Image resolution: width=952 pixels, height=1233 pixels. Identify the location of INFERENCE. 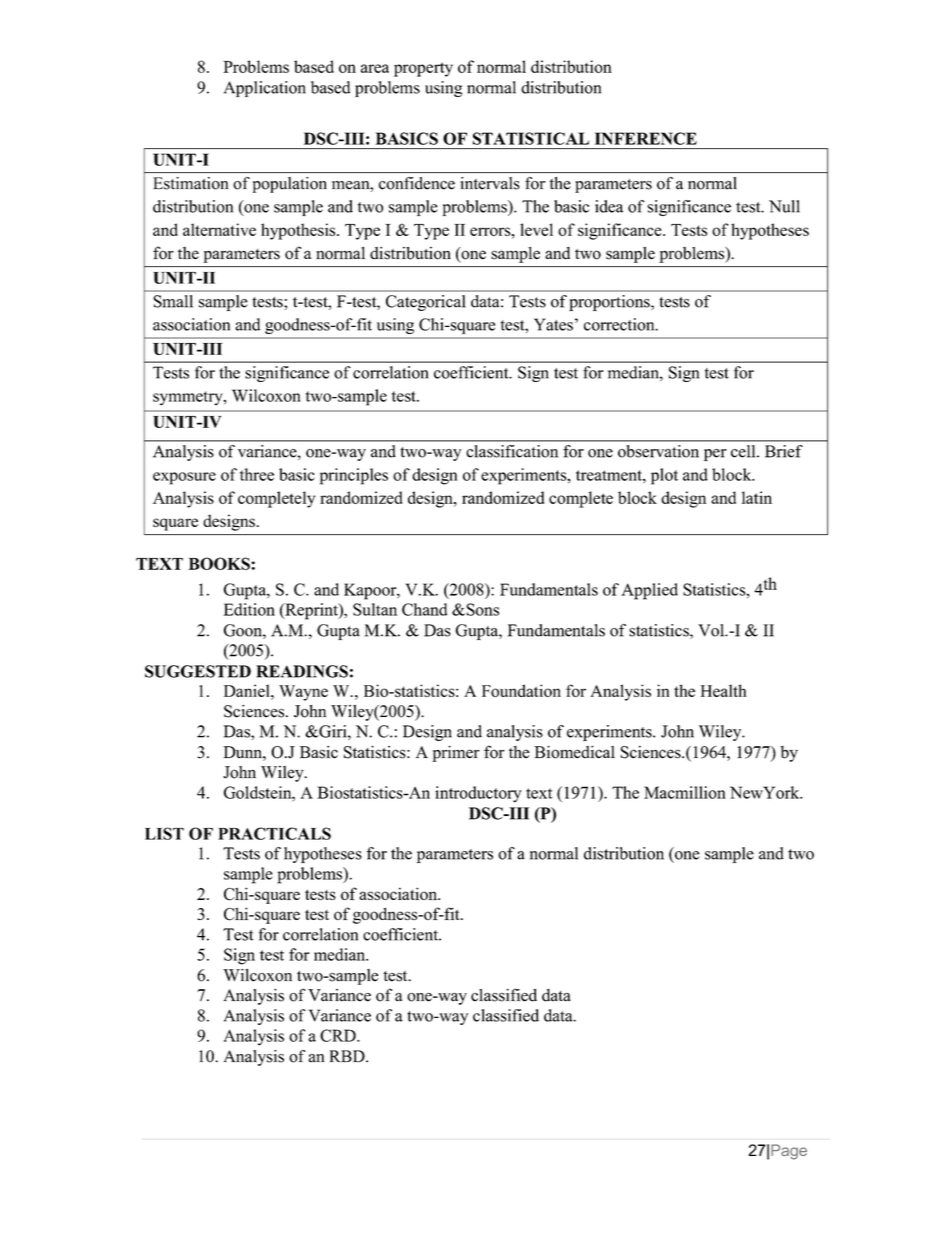
(646, 138).
